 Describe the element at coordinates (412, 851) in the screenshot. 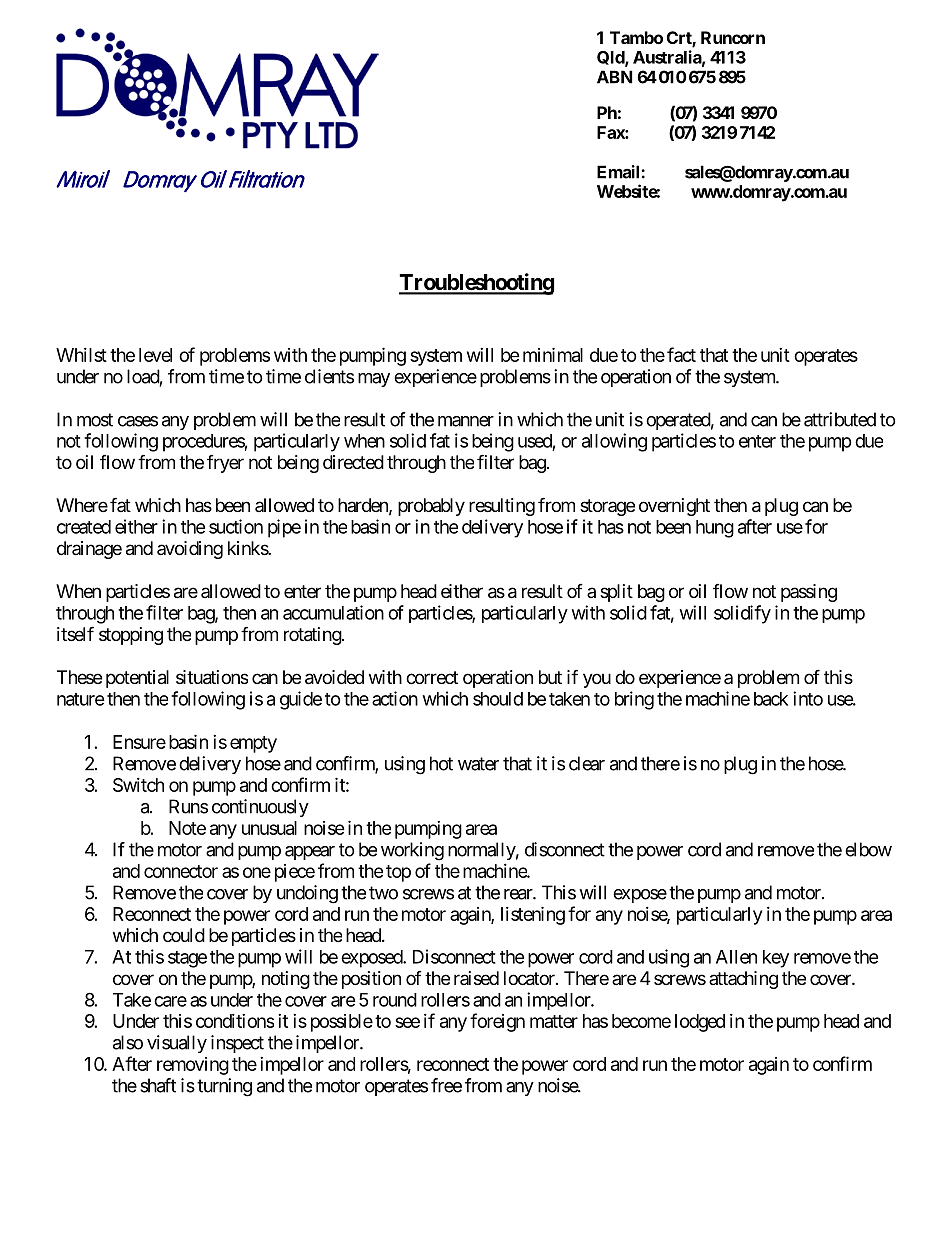

I see `working` at that location.
